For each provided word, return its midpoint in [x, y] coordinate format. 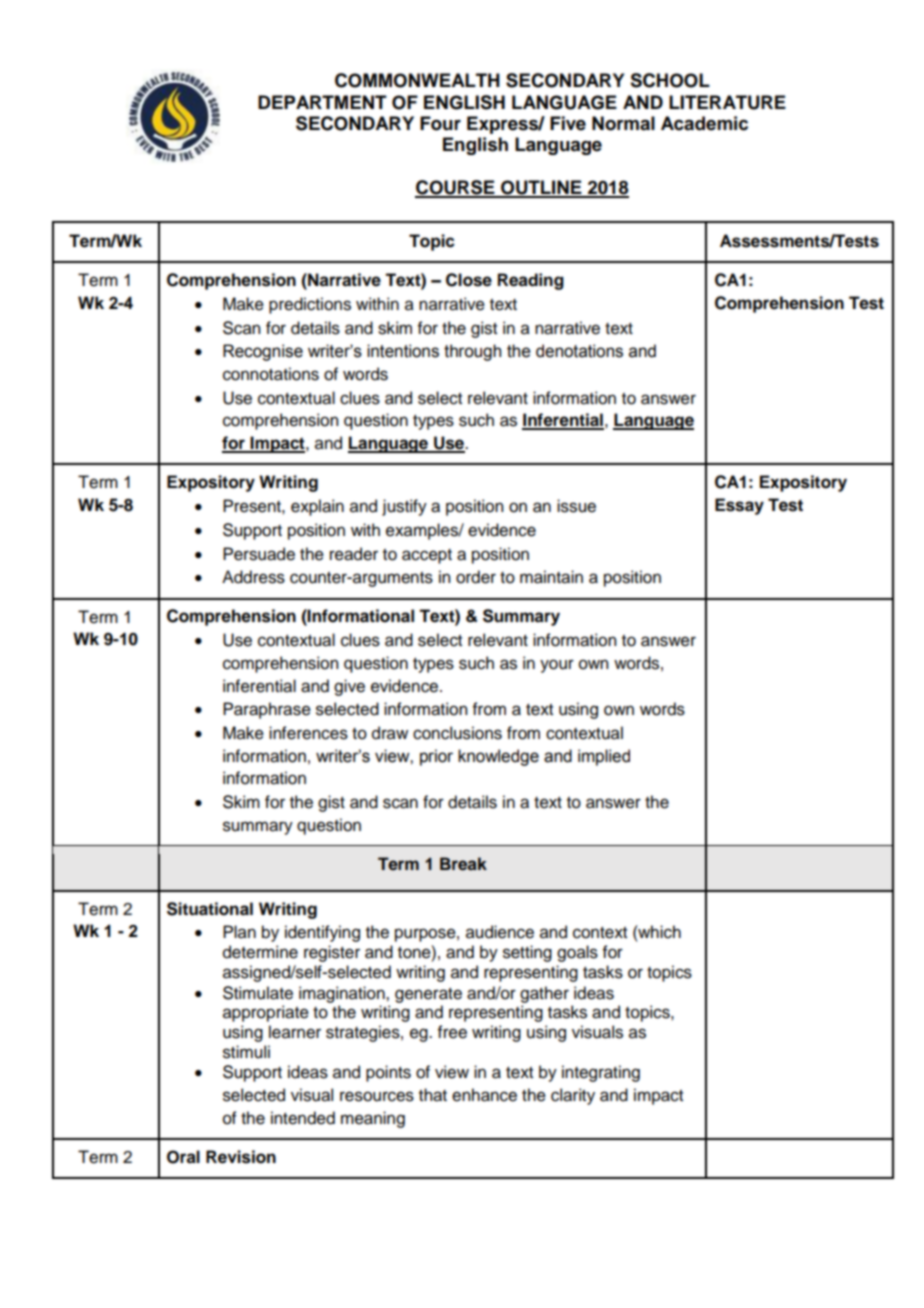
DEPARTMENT [322, 102]
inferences [308, 733]
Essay [739, 506]
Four [440, 123]
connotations [271, 374]
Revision [241, 1157]
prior [436, 757]
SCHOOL [670, 80]
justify [404, 507]
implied [604, 757]
